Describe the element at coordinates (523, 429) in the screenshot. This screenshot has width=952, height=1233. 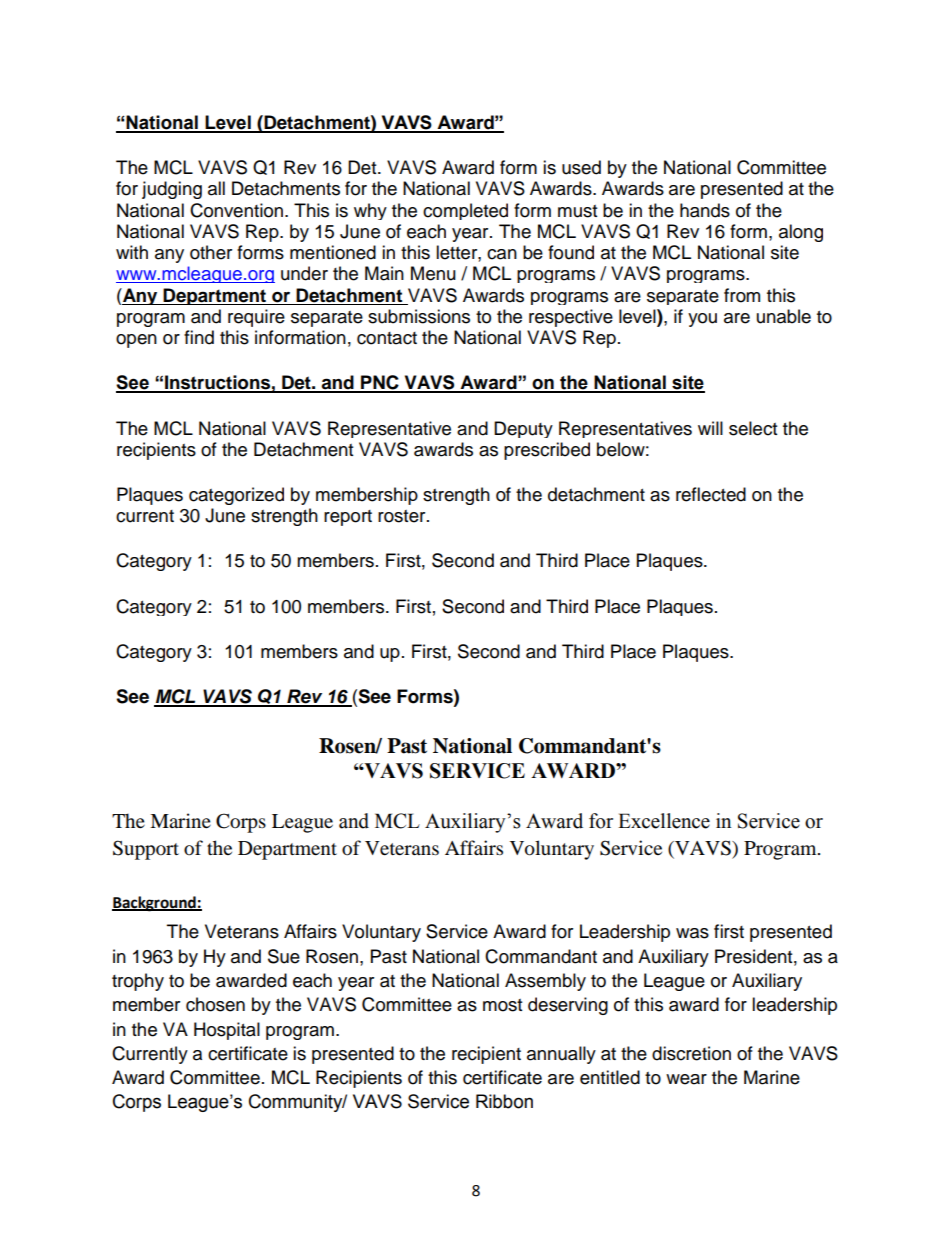
I see `Deputy` at that location.
